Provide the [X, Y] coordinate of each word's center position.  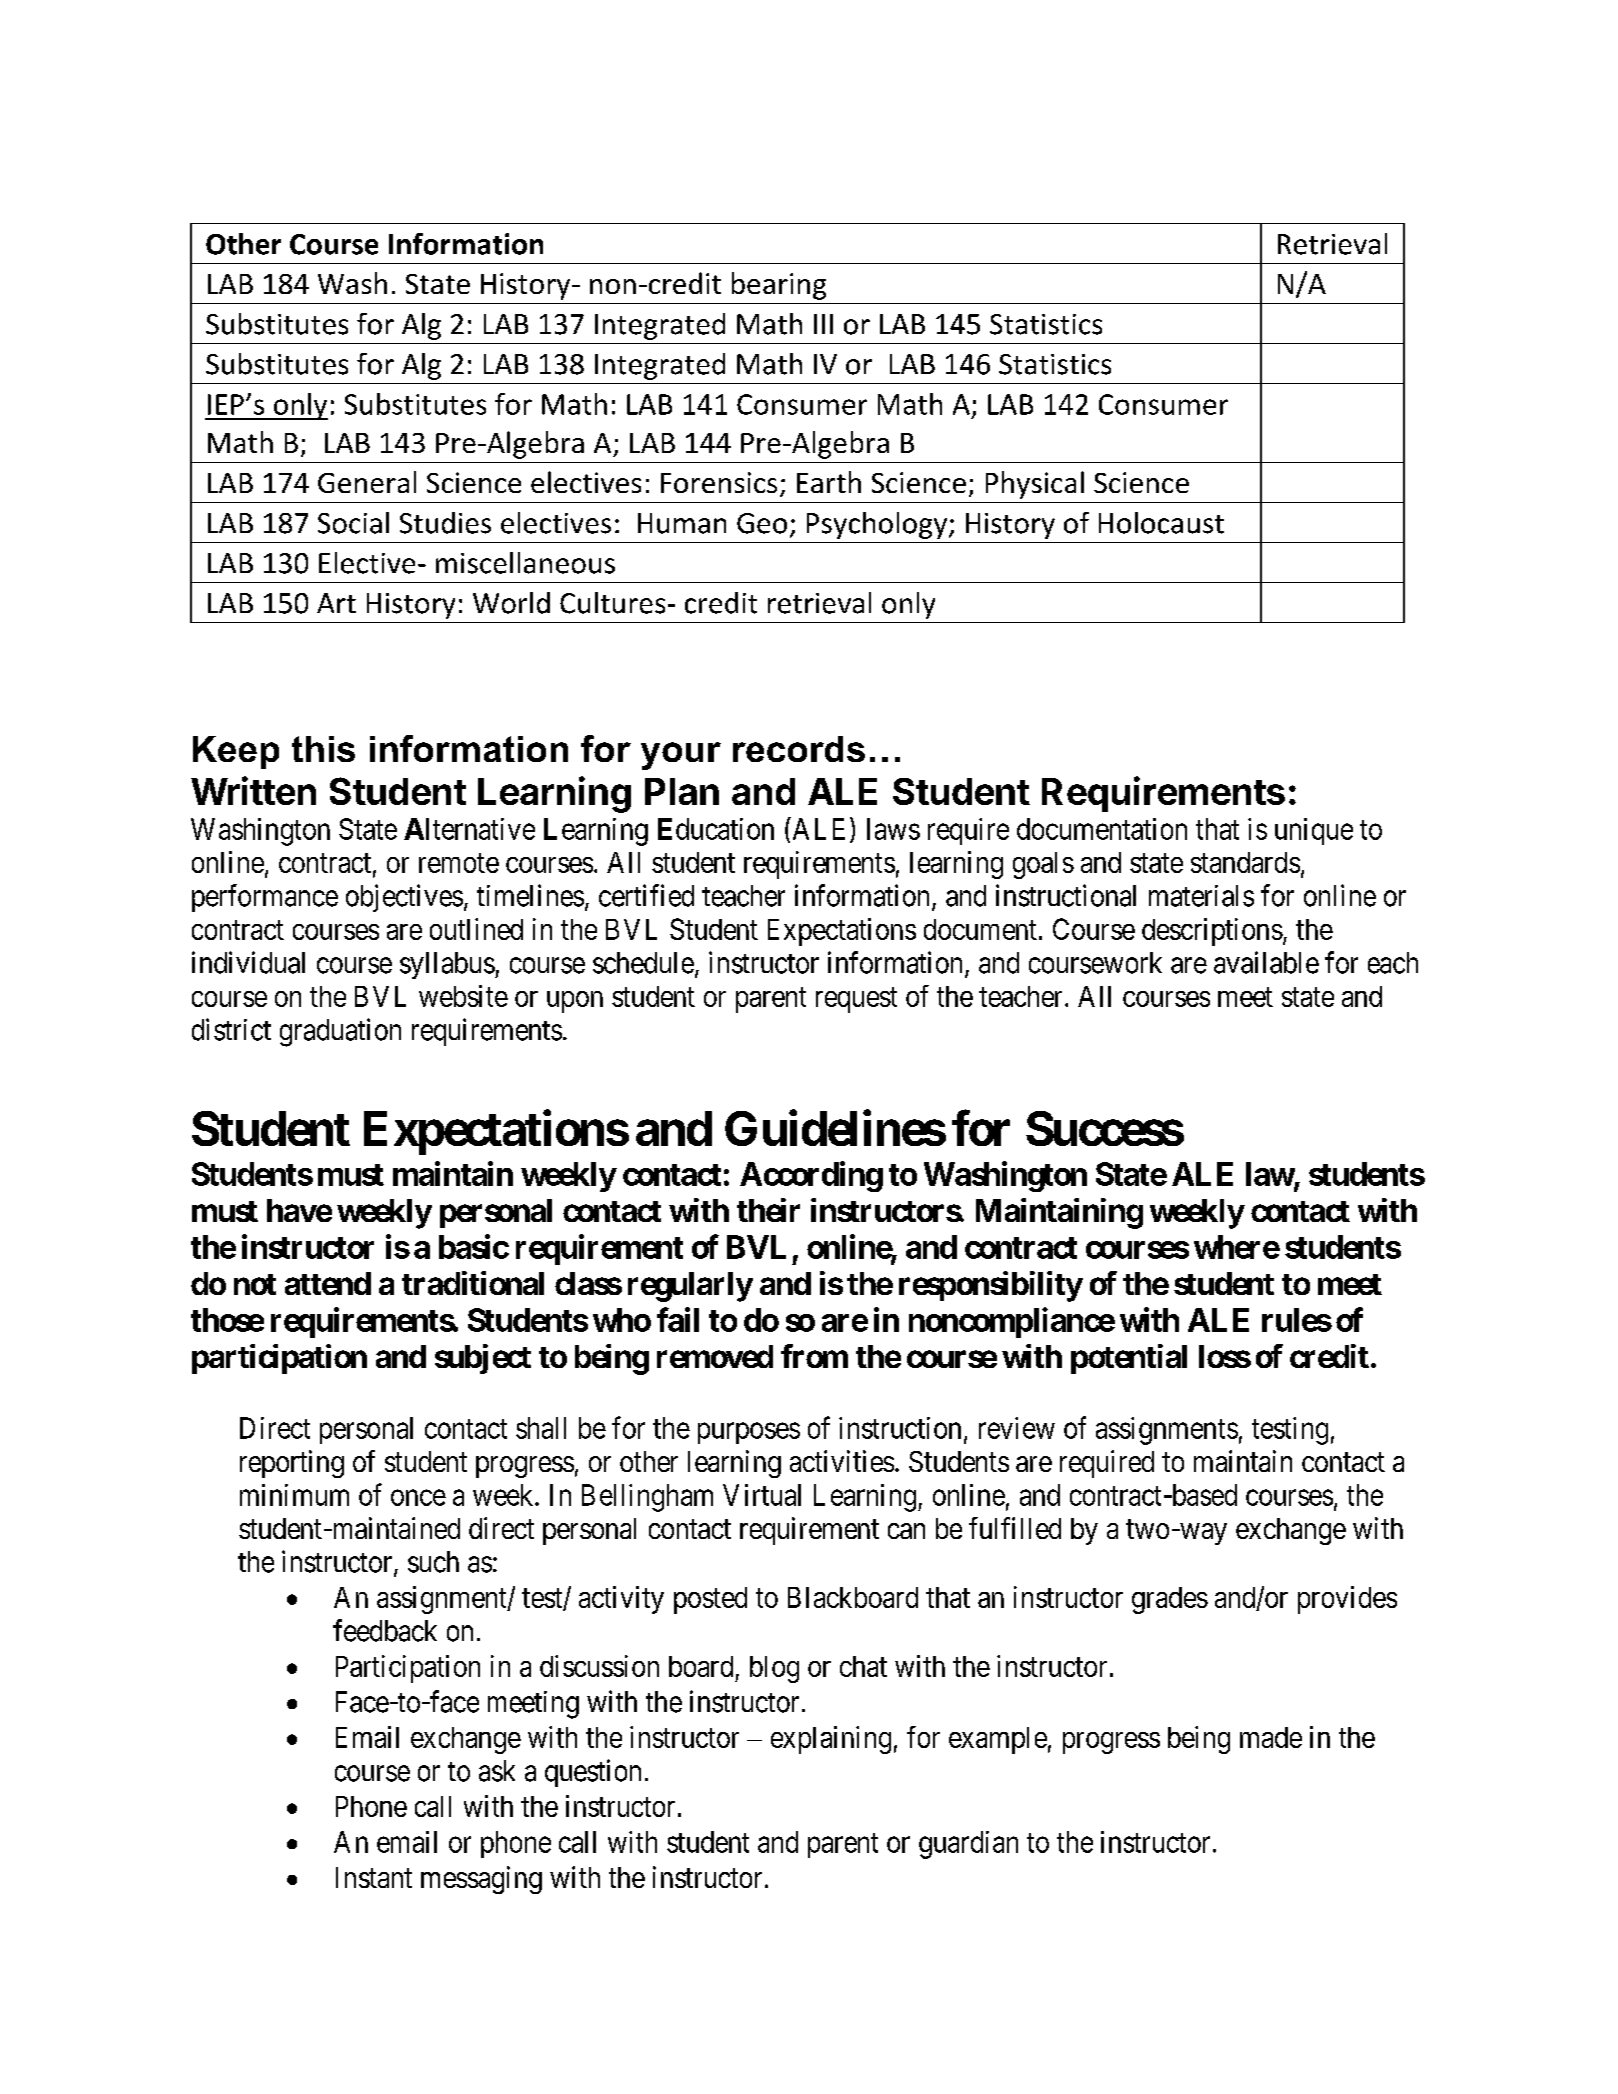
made [1271, 1737]
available [1266, 962]
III [823, 324]
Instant [374, 1877]
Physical [1035, 485]
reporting [292, 1464]
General [367, 482]
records [799, 749]
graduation [340, 1032]
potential [1129, 1359]
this [323, 749]
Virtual [762, 1495]
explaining [831, 1740]
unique [1314, 831]
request [856, 1000]
